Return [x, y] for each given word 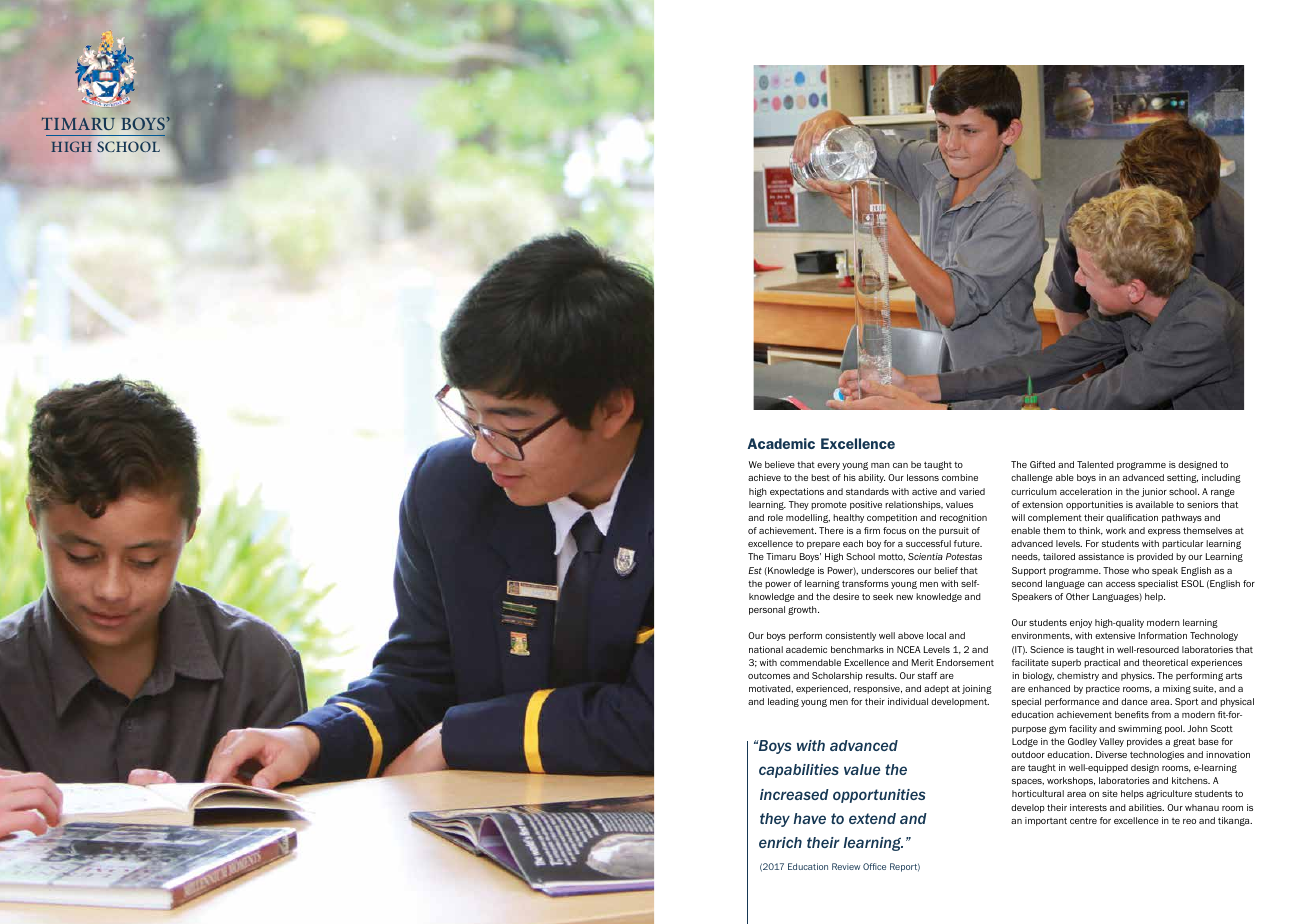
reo [1189, 821]
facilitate [1030, 662]
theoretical [1165, 662]
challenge [1032, 478]
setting [1182, 478]
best [820, 477]
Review [846, 866]
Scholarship [837, 676]
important [1046, 821]
